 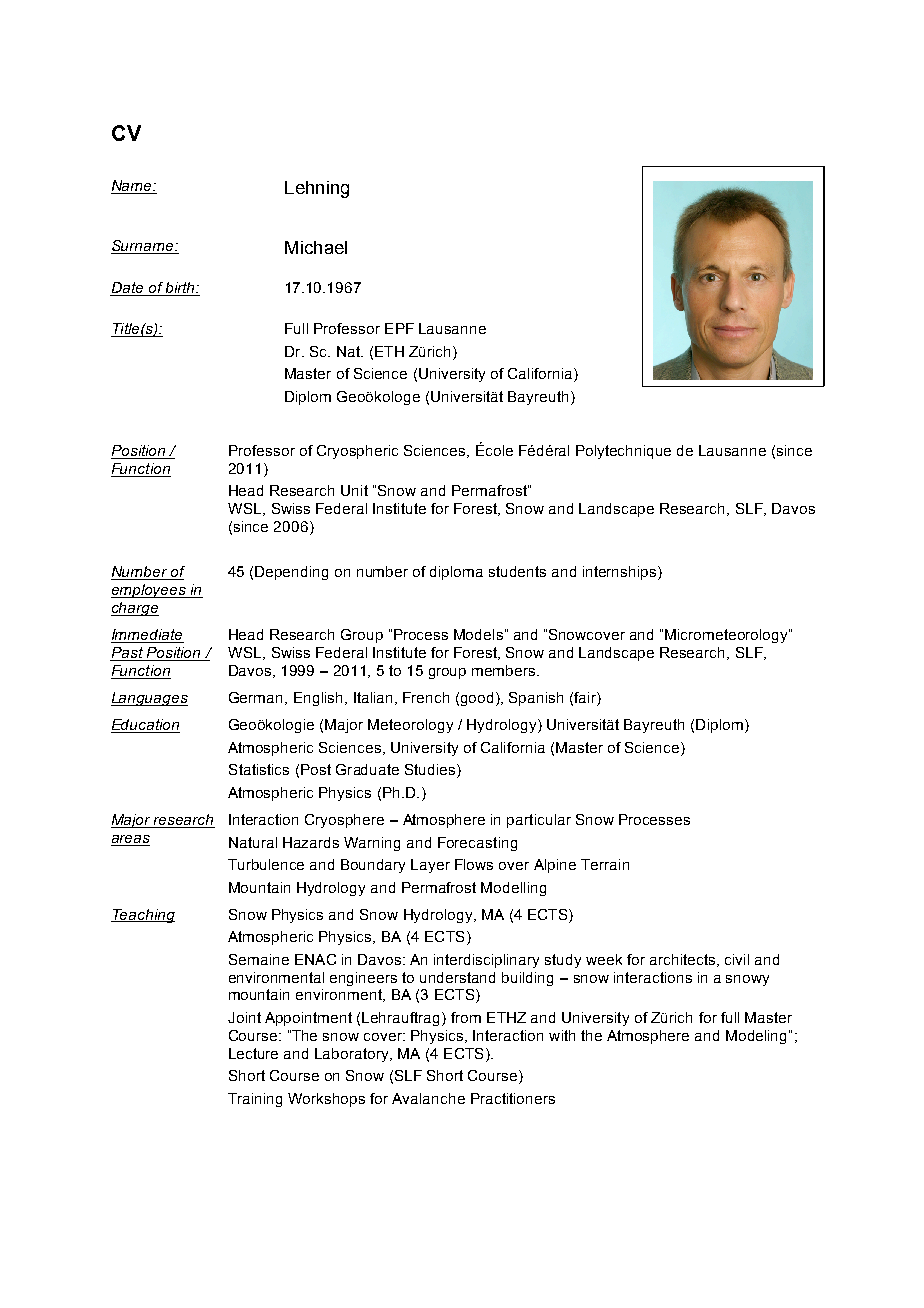 What do you see at coordinates (536, 699) in the screenshot?
I see `Spanish` at bounding box center [536, 699].
